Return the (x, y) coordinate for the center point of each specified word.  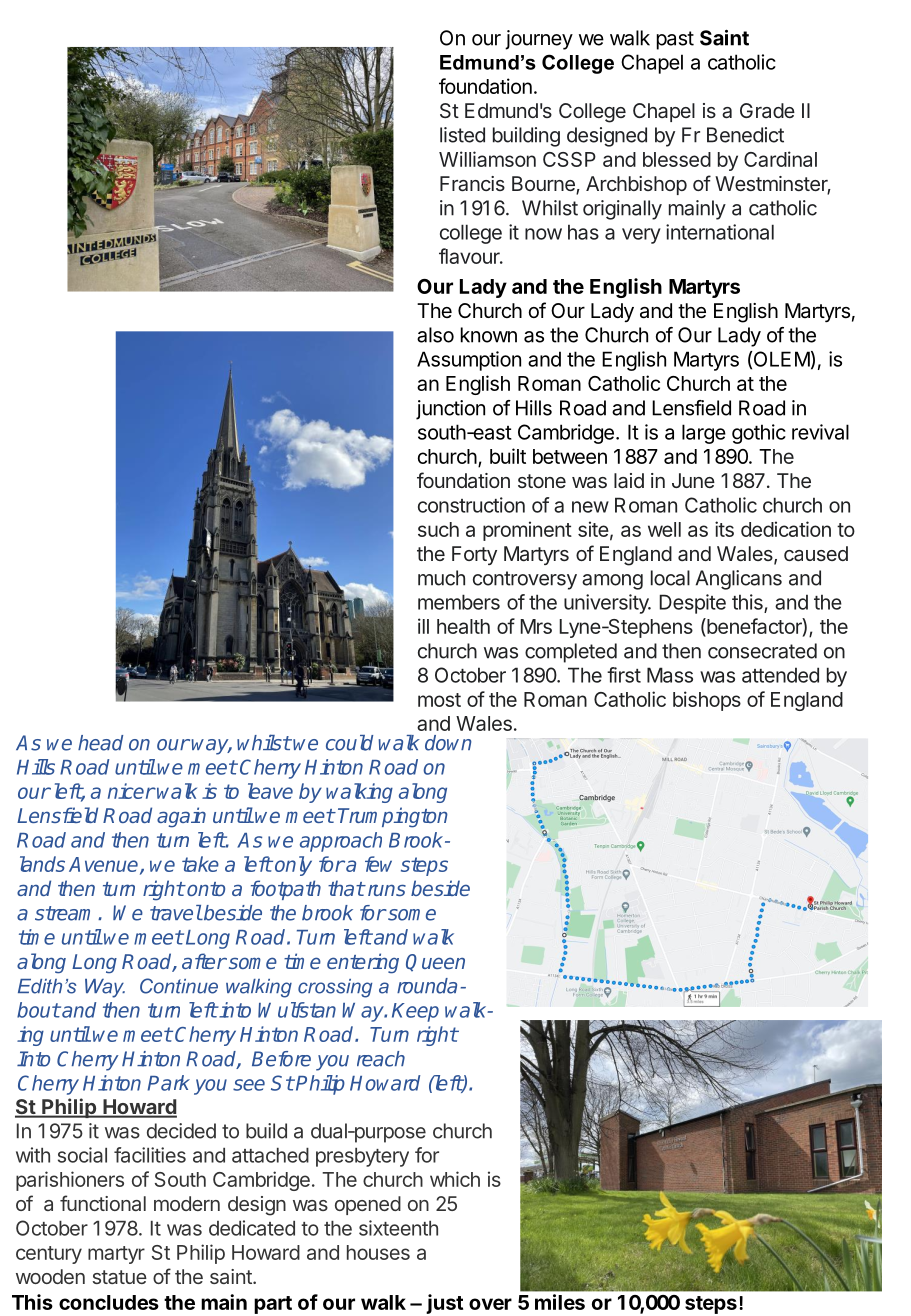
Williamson (487, 159)
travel (176, 913)
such (438, 529)
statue (120, 1277)
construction (471, 505)
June (693, 480)
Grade (767, 110)
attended (780, 675)
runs (385, 890)
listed (462, 135)
